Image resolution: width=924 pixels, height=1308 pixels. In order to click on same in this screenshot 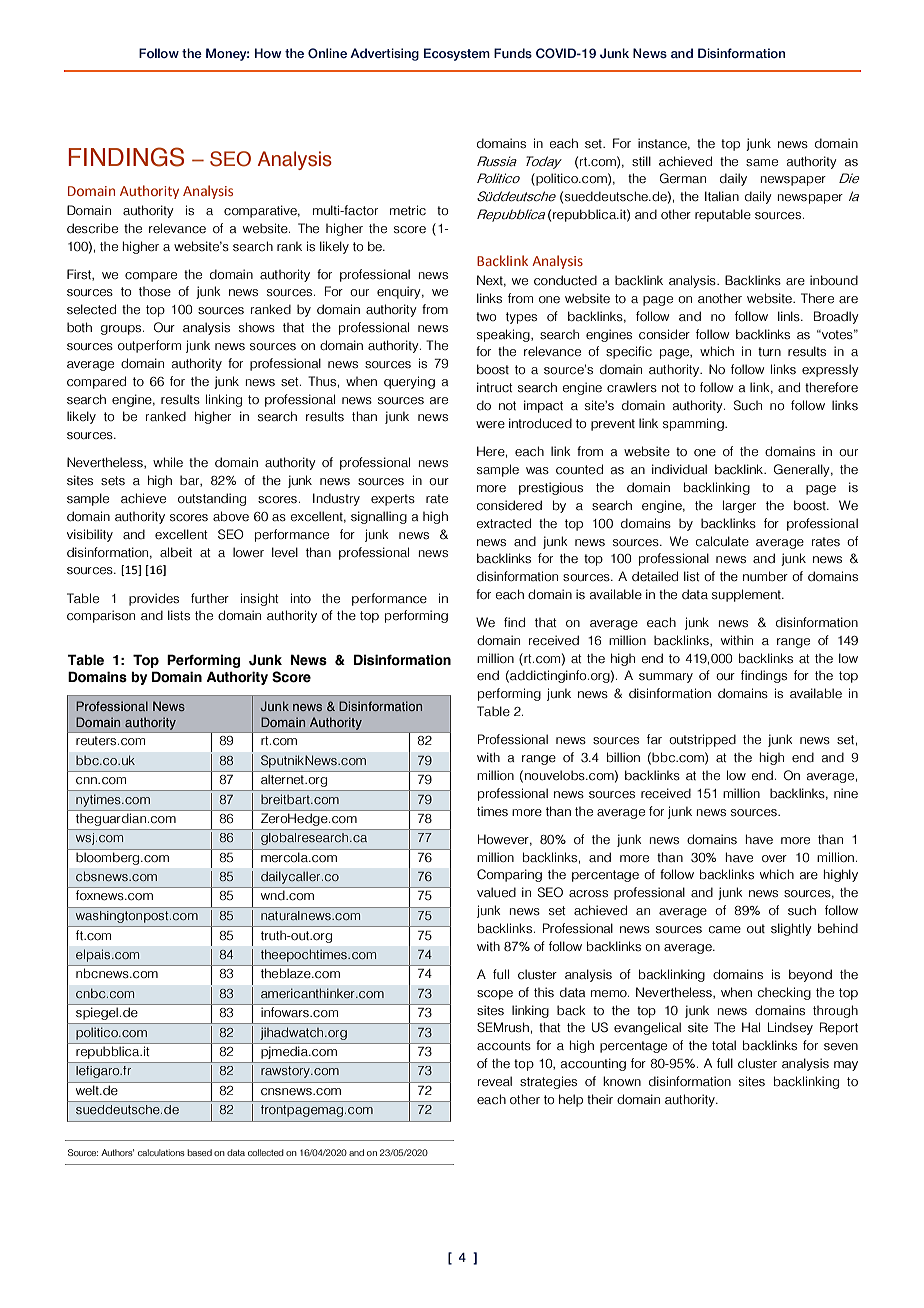, I will do `click(762, 163)`.
